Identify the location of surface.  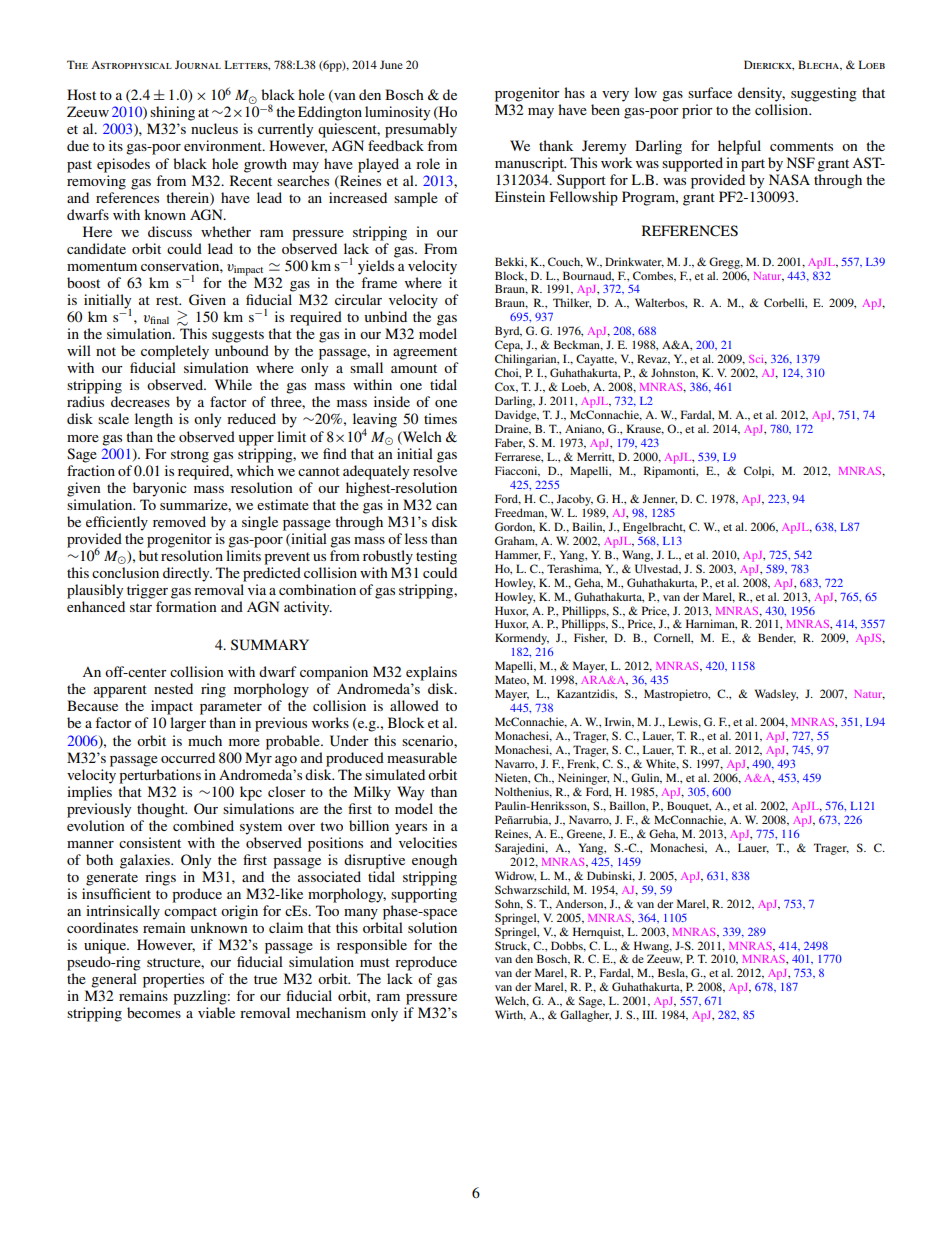
(710, 92).
